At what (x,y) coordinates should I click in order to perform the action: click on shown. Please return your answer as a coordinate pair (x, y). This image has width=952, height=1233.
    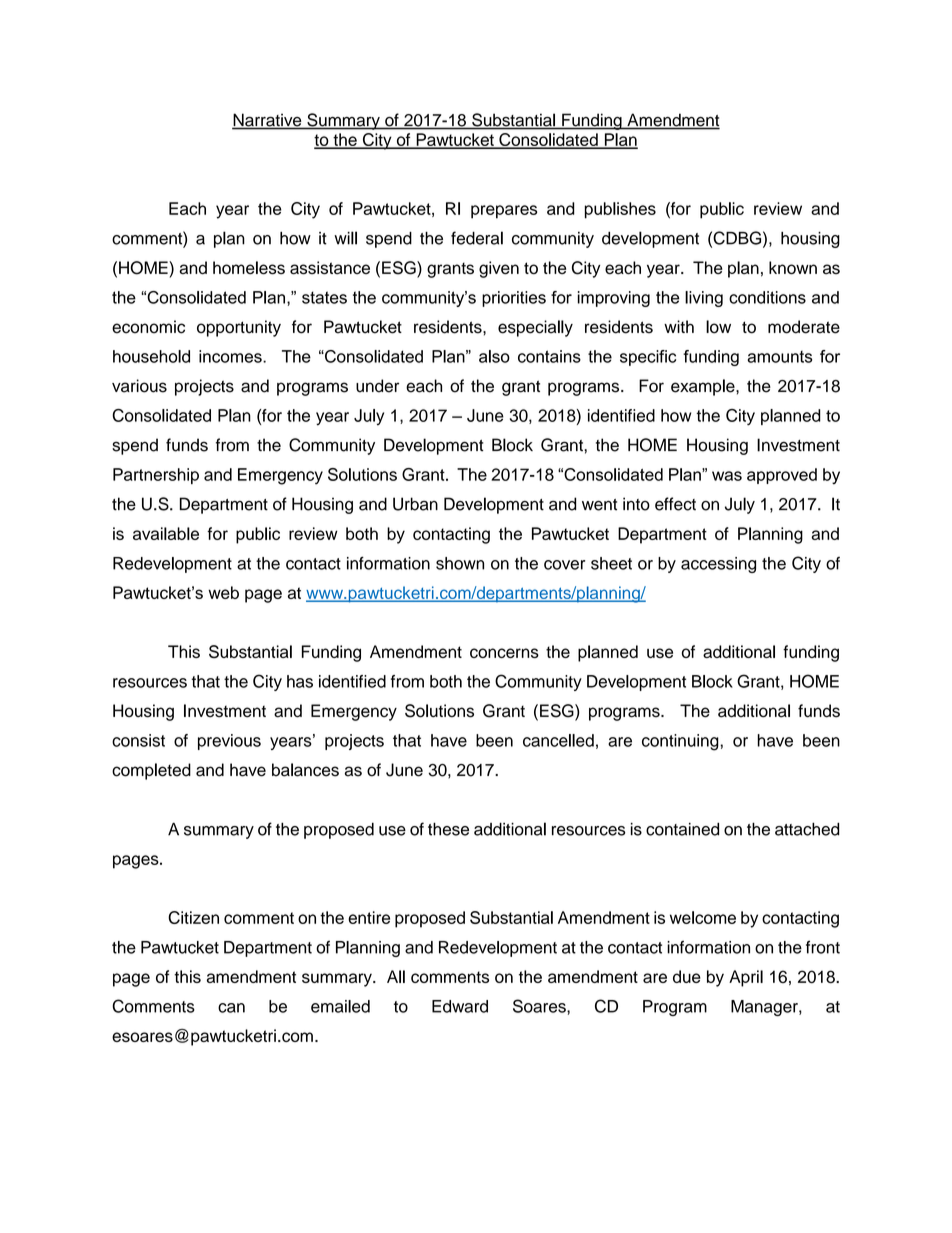
    Looking at the image, I should click on (460, 563).
